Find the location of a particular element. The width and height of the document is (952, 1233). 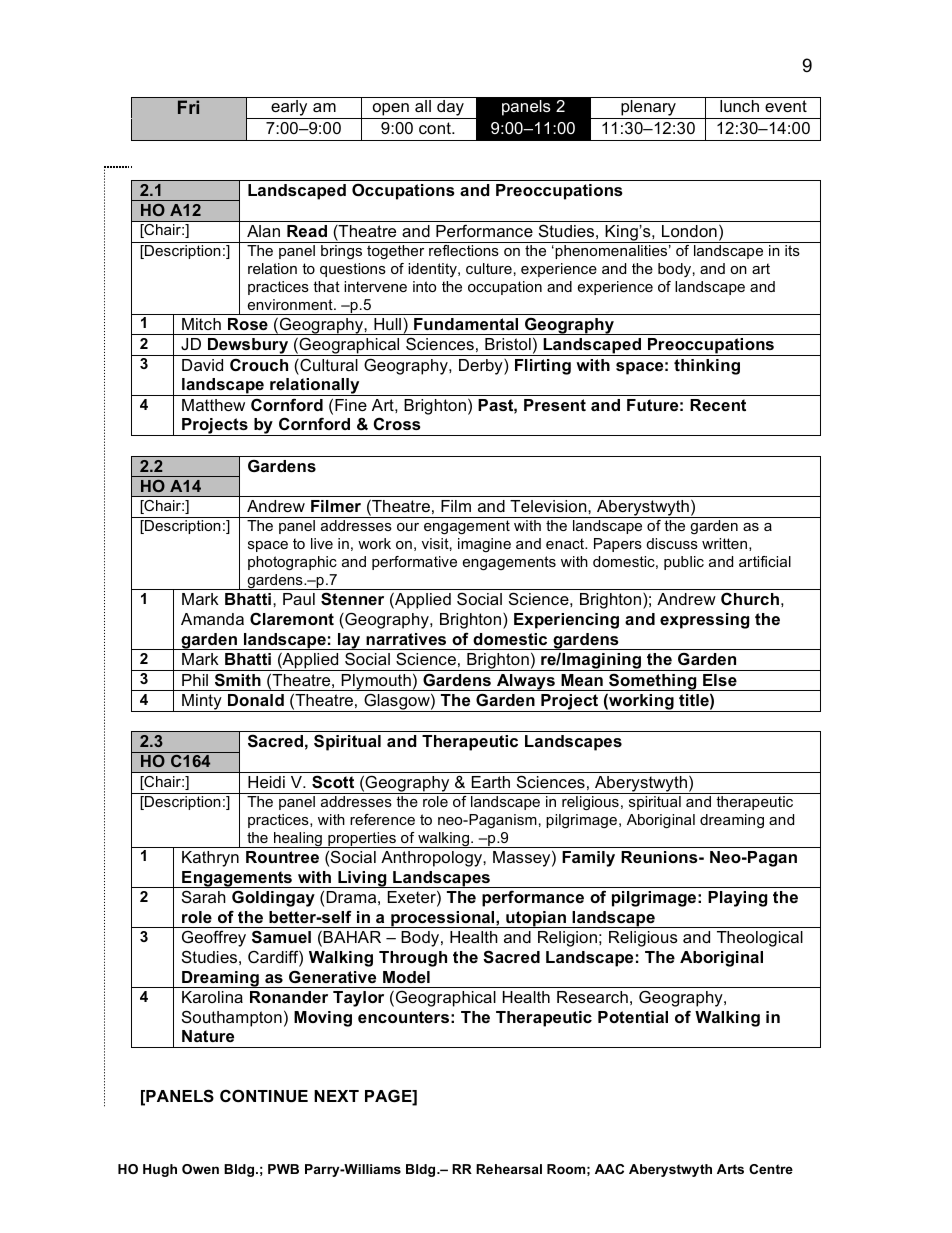

Donald is located at coordinates (256, 700).
